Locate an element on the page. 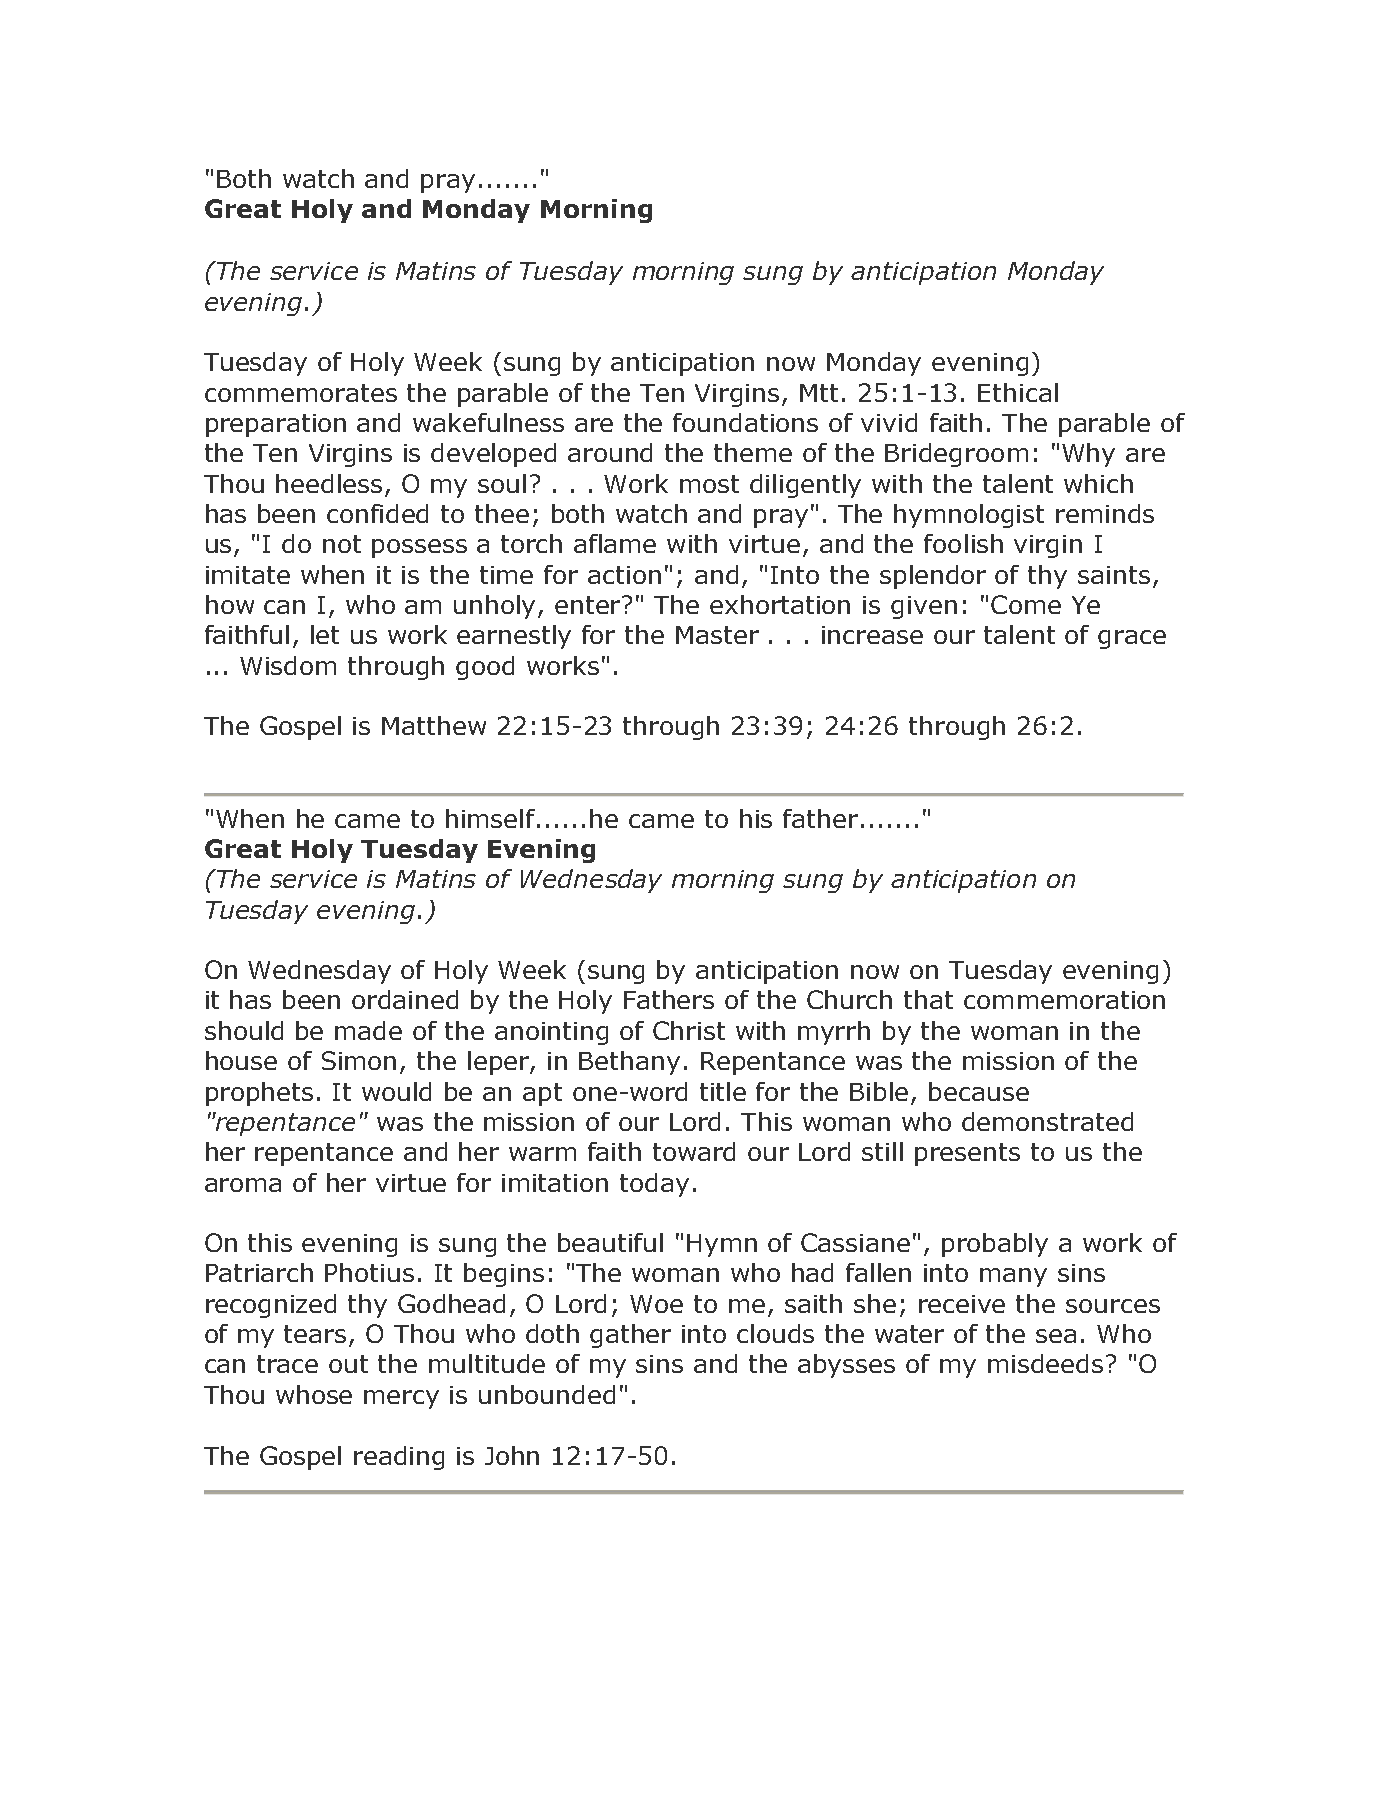  foundations is located at coordinates (745, 422).
